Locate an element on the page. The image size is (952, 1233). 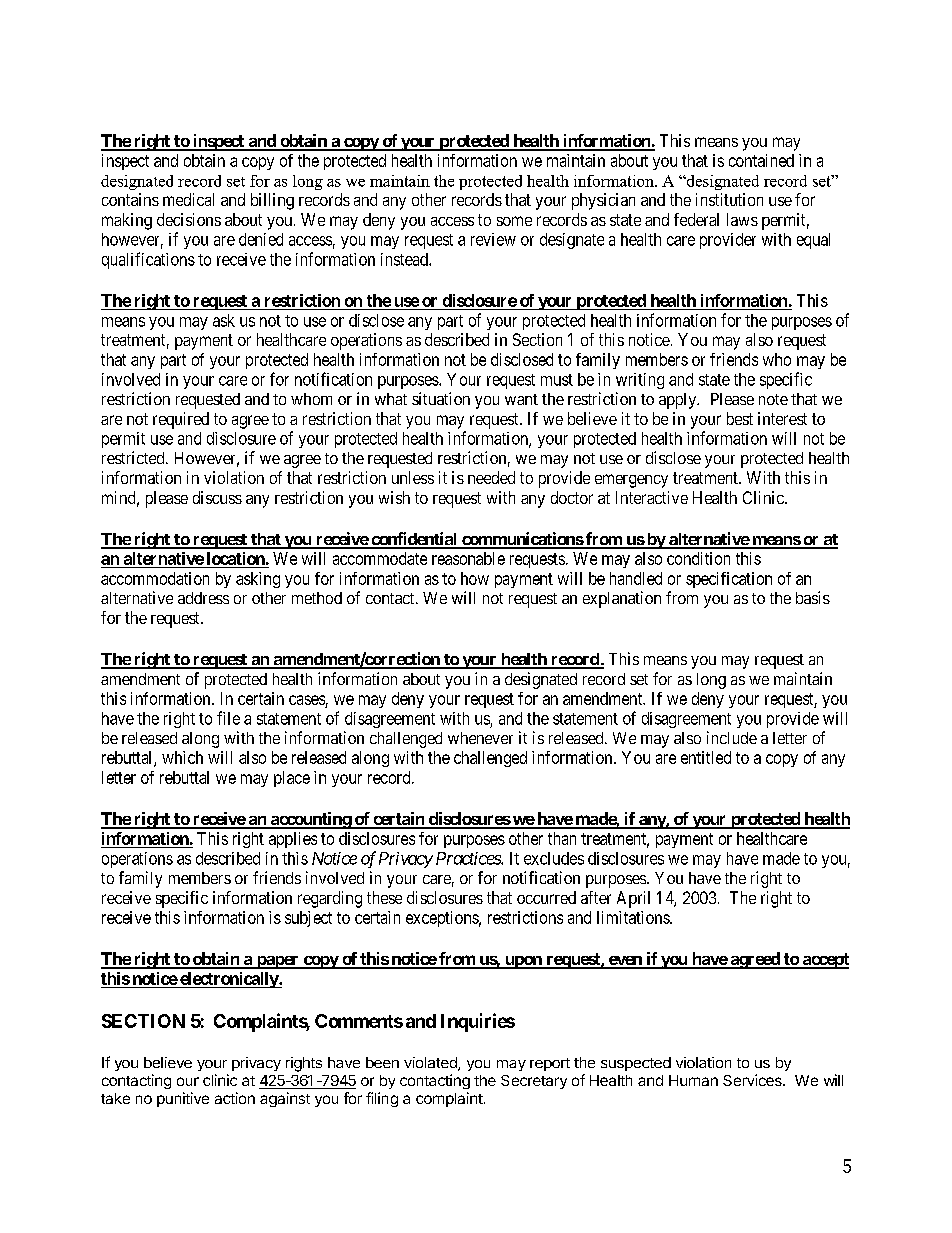
punitive is located at coordinates (183, 1099).
